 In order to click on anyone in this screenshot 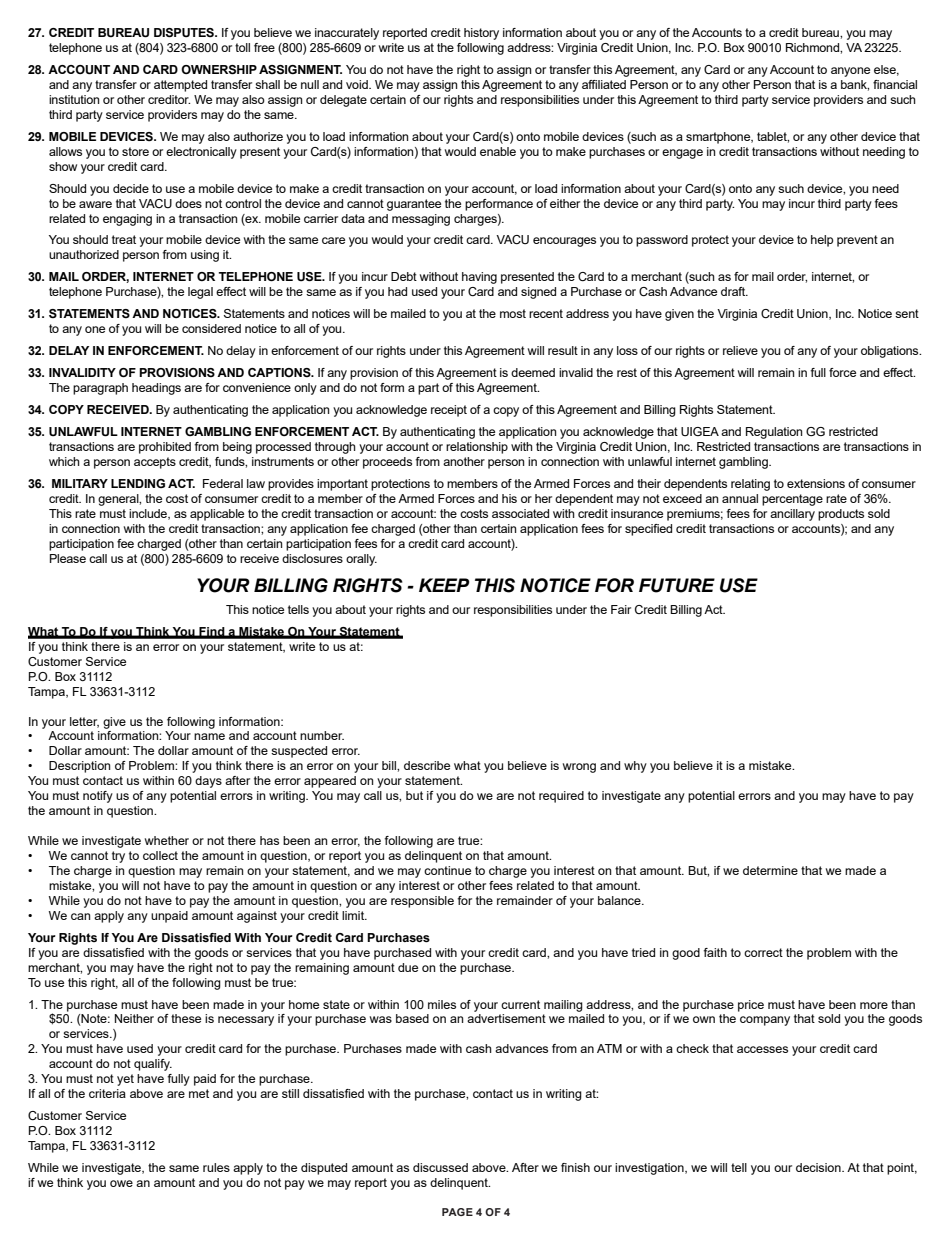, I will do `click(850, 72)`.
